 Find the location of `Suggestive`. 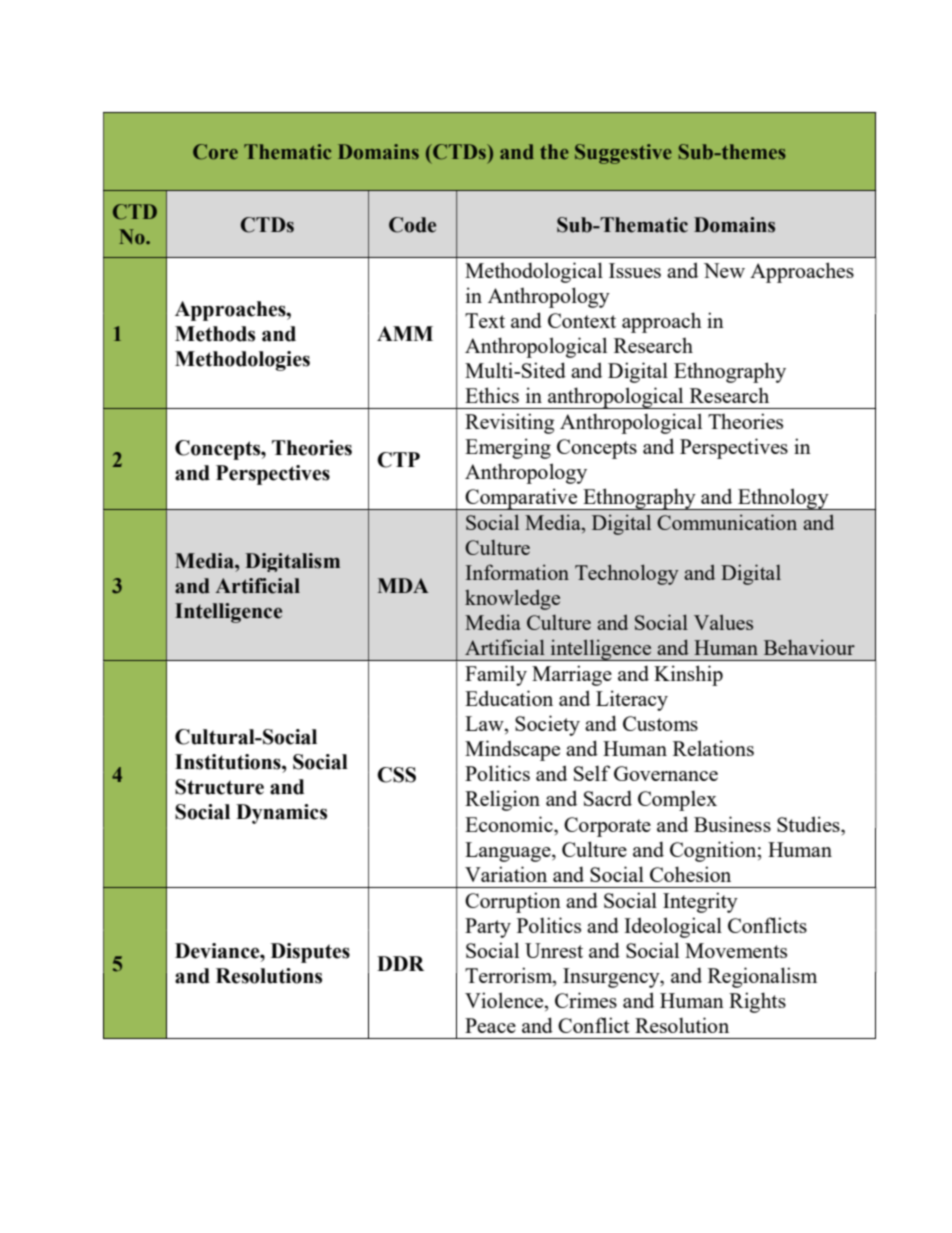

Suggestive is located at coordinates (623, 154).
